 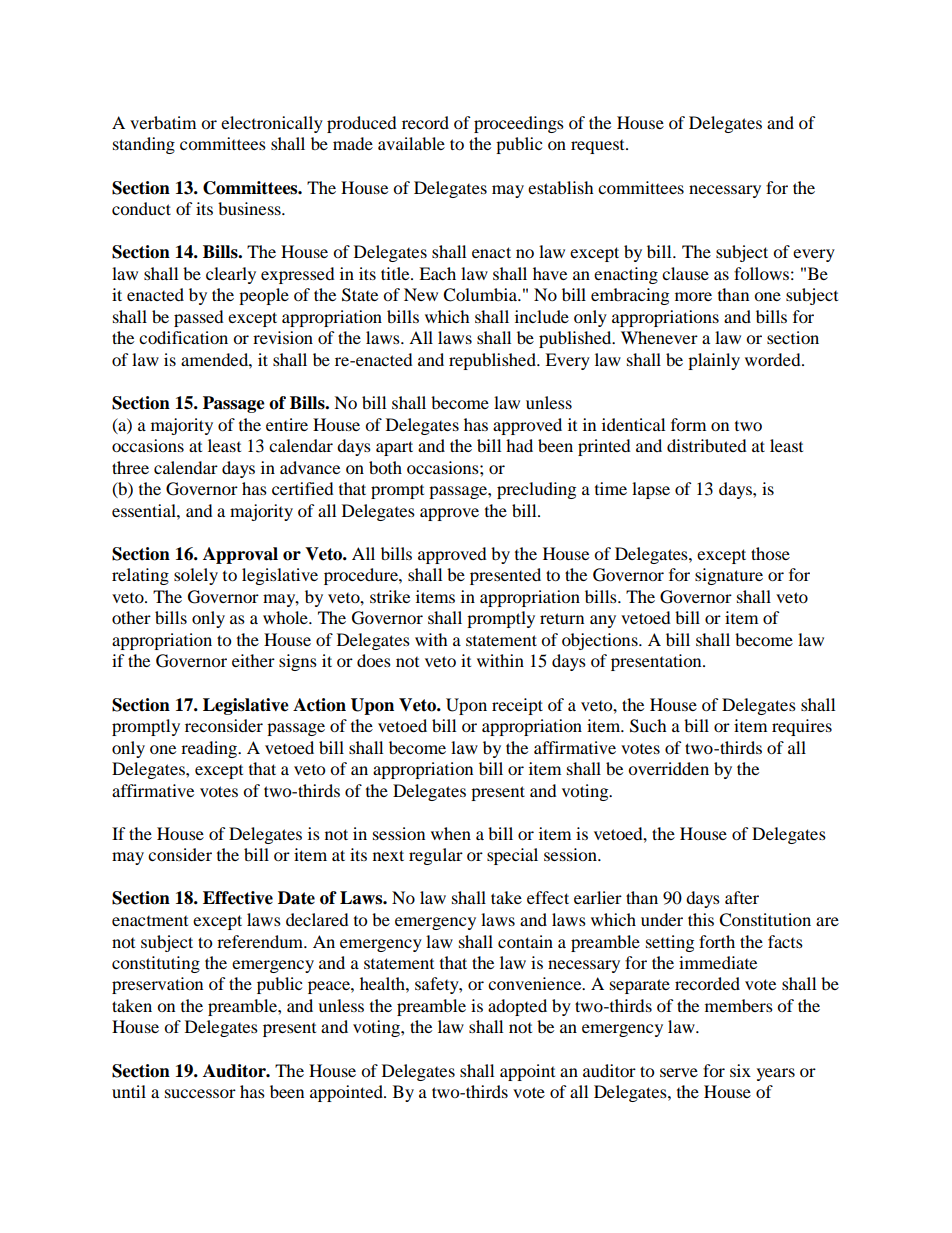 What do you see at coordinates (668, 768) in the screenshot?
I see `overridden` at bounding box center [668, 768].
